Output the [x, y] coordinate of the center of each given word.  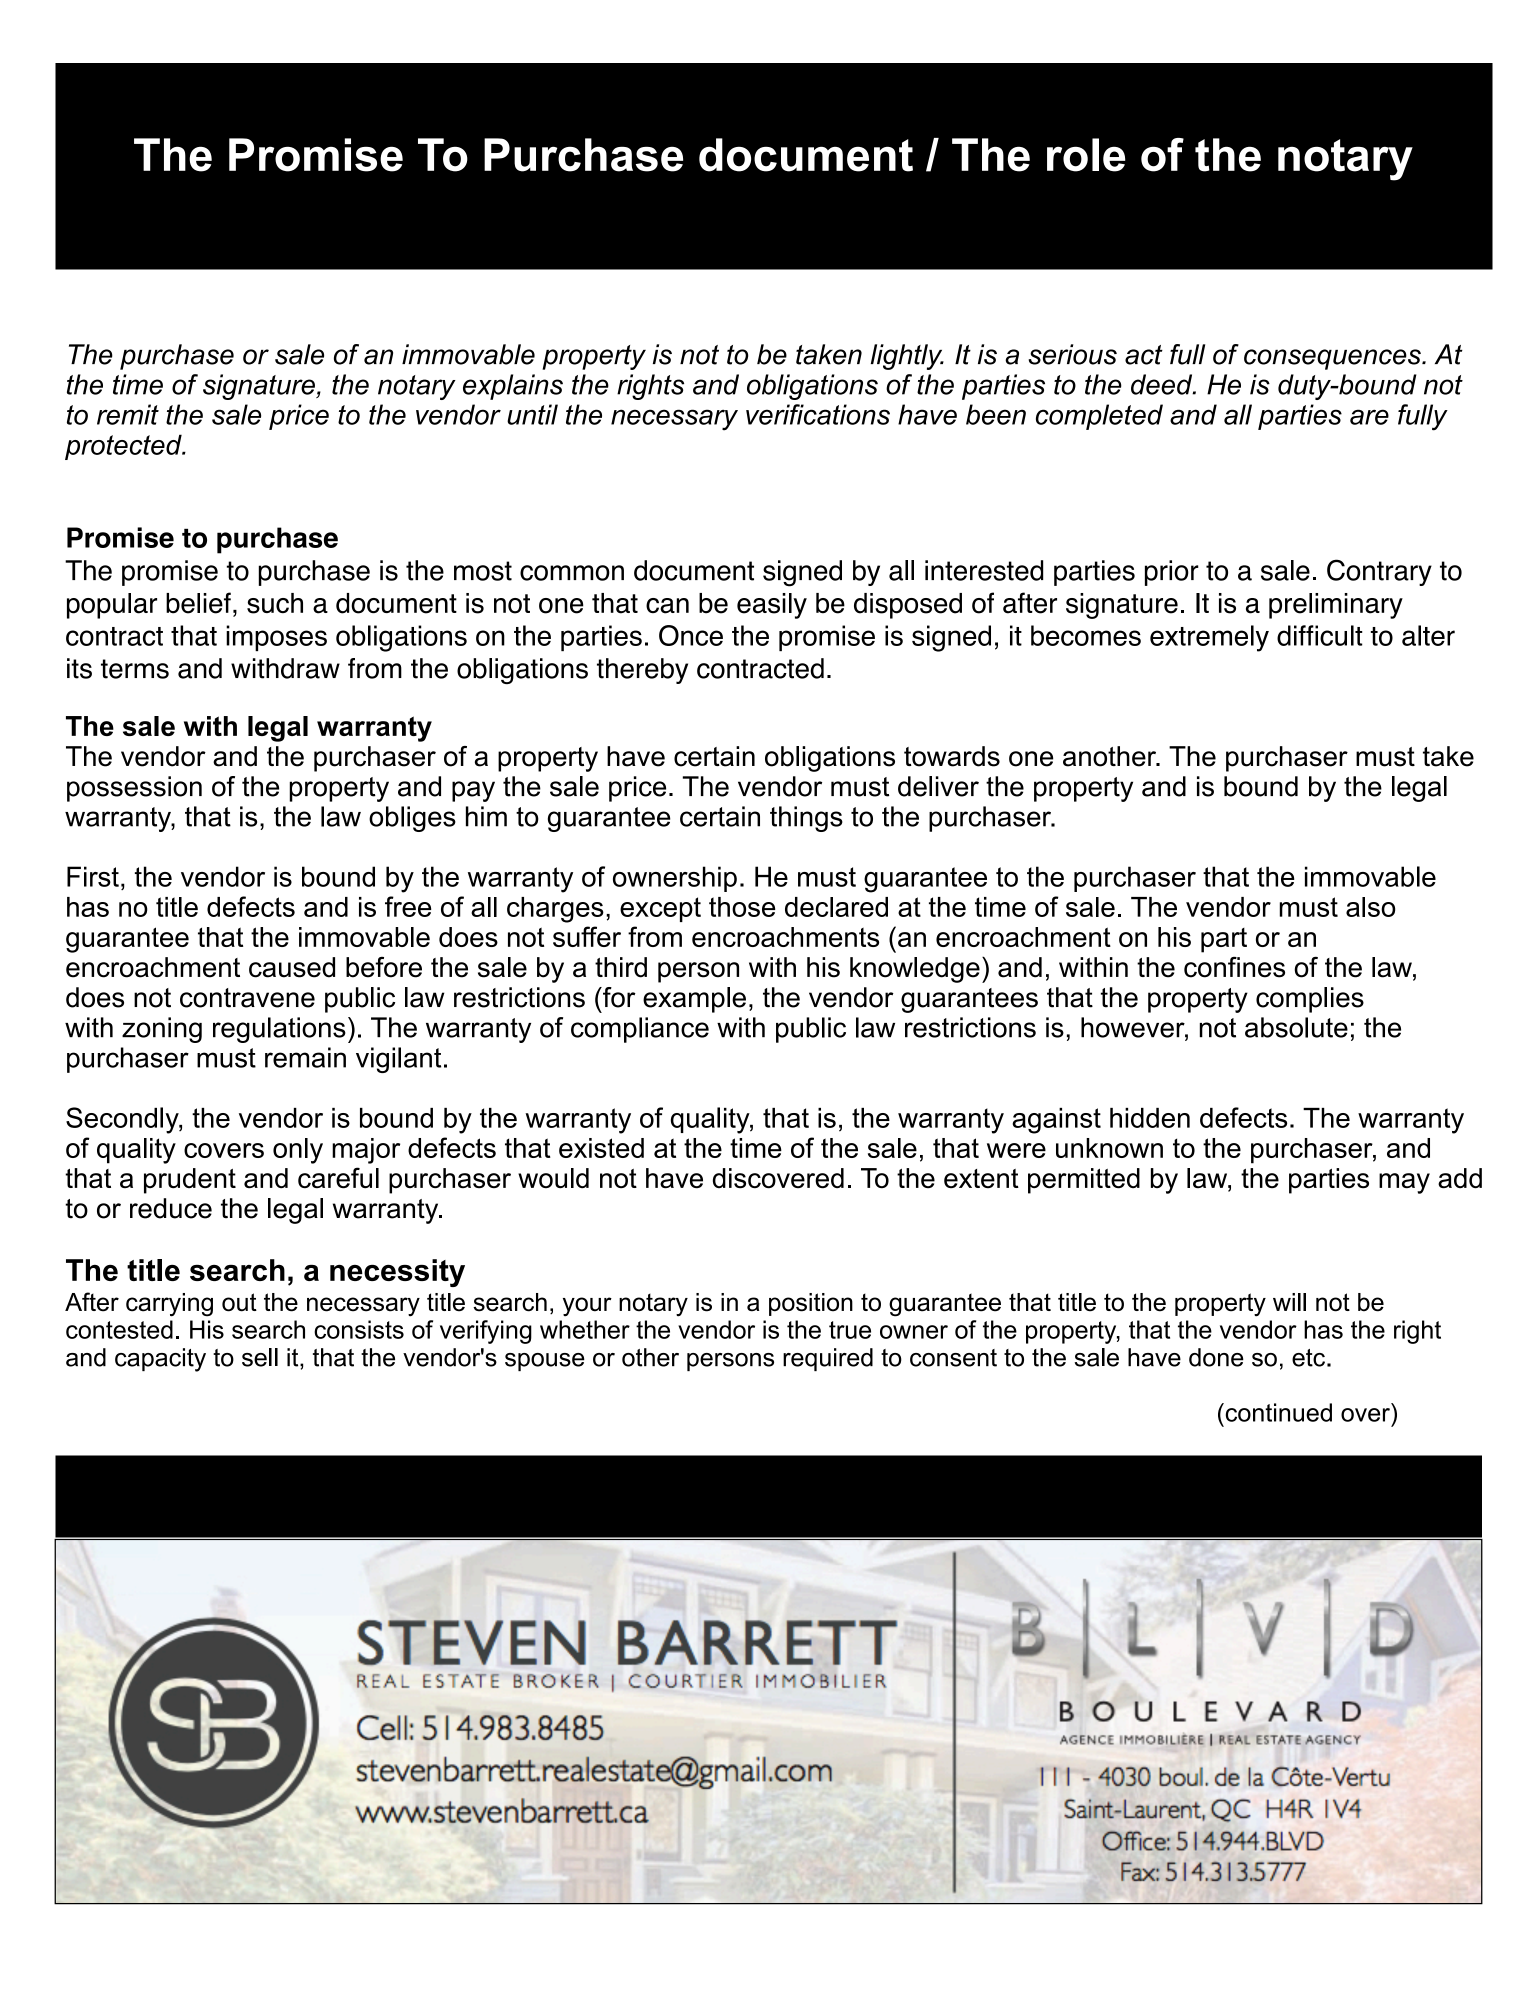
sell [260, 1357]
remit [128, 414]
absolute [1296, 1027]
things [806, 819]
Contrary [1379, 572]
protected [124, 447]
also [1370, 907]
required [828, 1359]
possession [134, 789]
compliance [640, 1030]
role [1086, 155]
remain [305, 1057]
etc [1308, 1358]
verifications [818, 414]
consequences [1333, 359]
